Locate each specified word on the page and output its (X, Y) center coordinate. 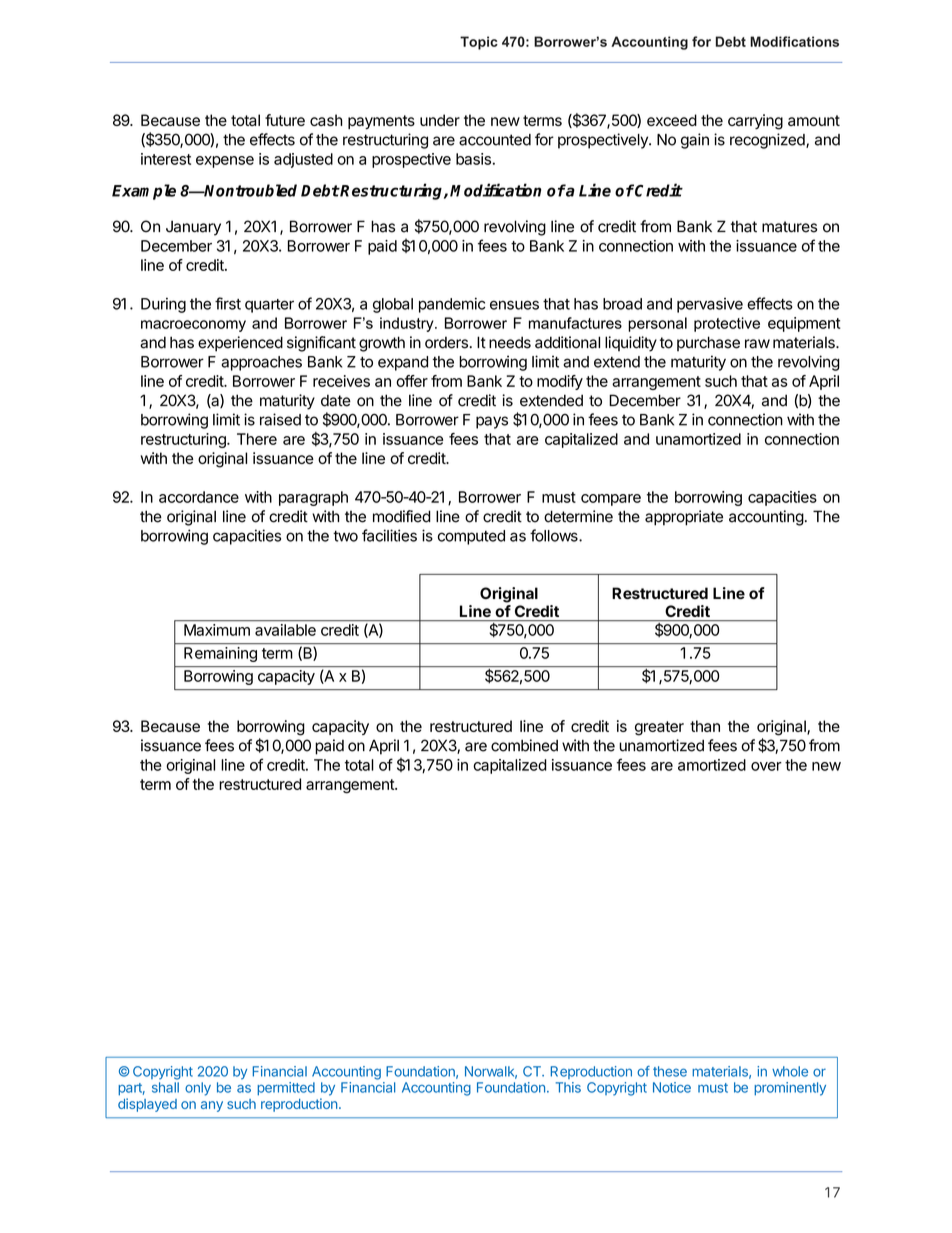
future (285, 120)
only (198, 1089)
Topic (479, 43)
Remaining (220, 654)
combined (524, 745)
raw (757, 344)
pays (492, 422)
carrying (755, 122)
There (257, 439)
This (568, 1087)
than (705, 726)
